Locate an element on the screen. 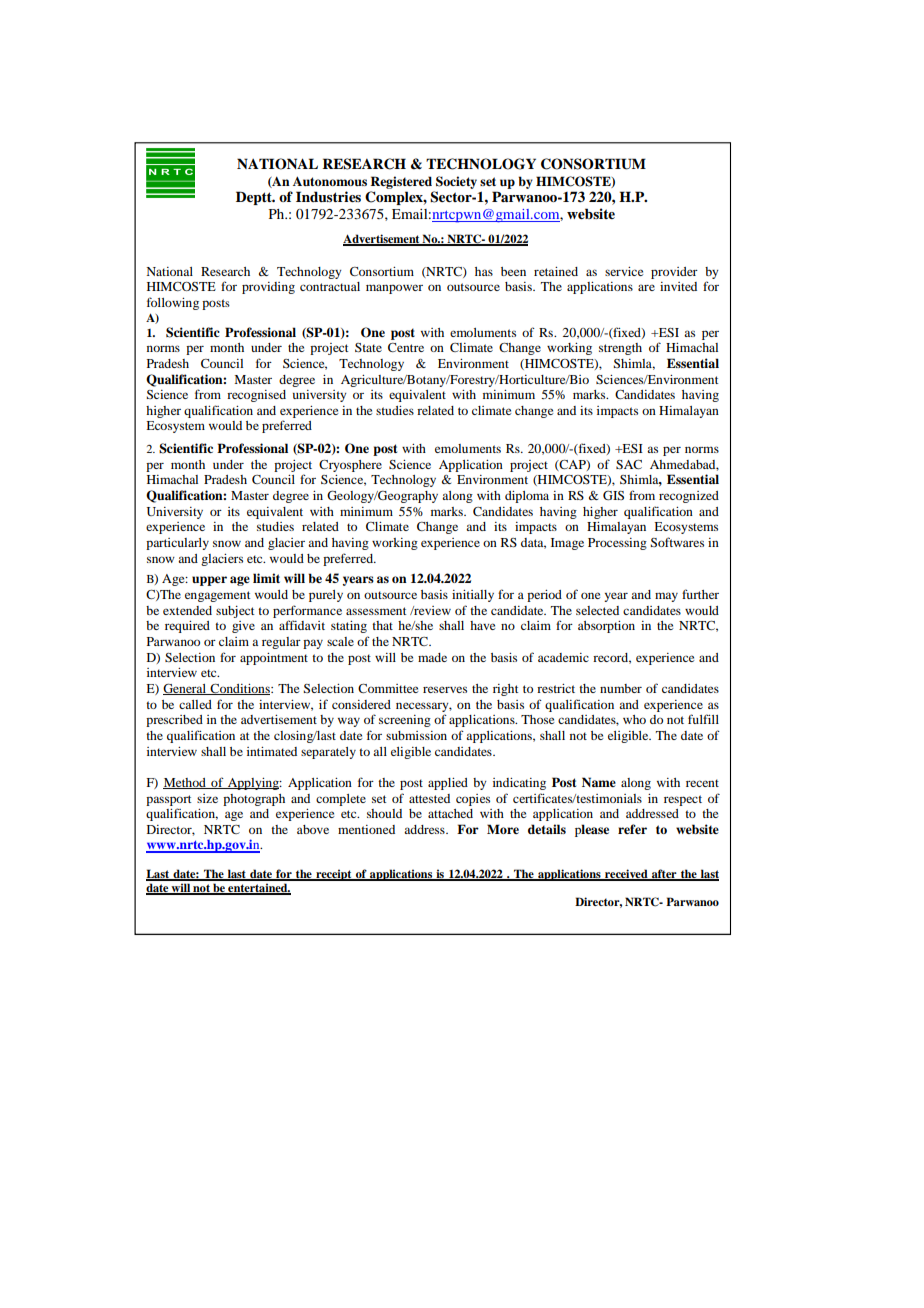 The image size is (924, 1308). photograph is located at coordinates (254, 800).
